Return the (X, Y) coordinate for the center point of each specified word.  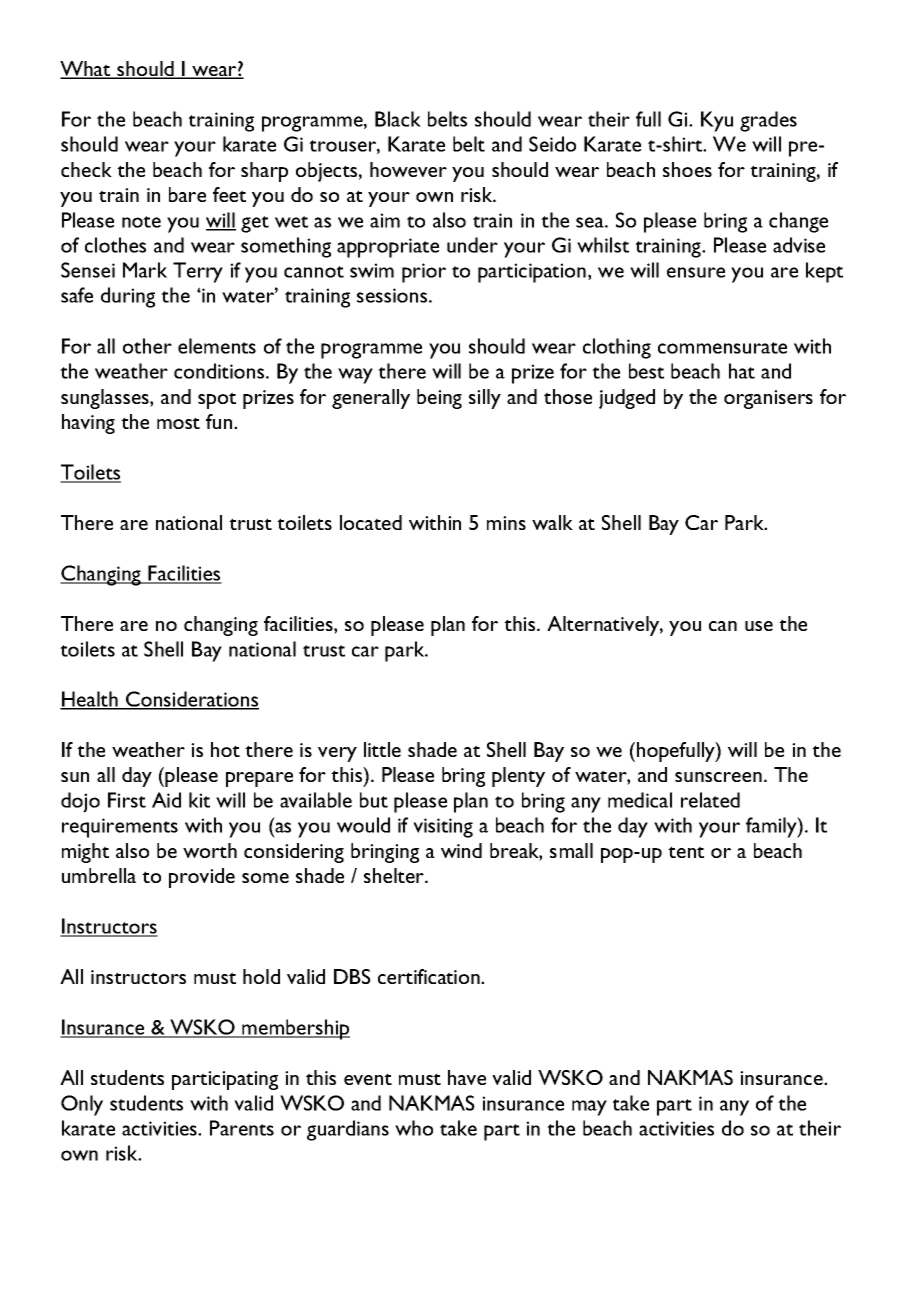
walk (552, 522)
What (86, 70)
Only (82, 1105)
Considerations (191, 700)
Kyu (717, 121)
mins (506, 523)
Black (398, 119)
